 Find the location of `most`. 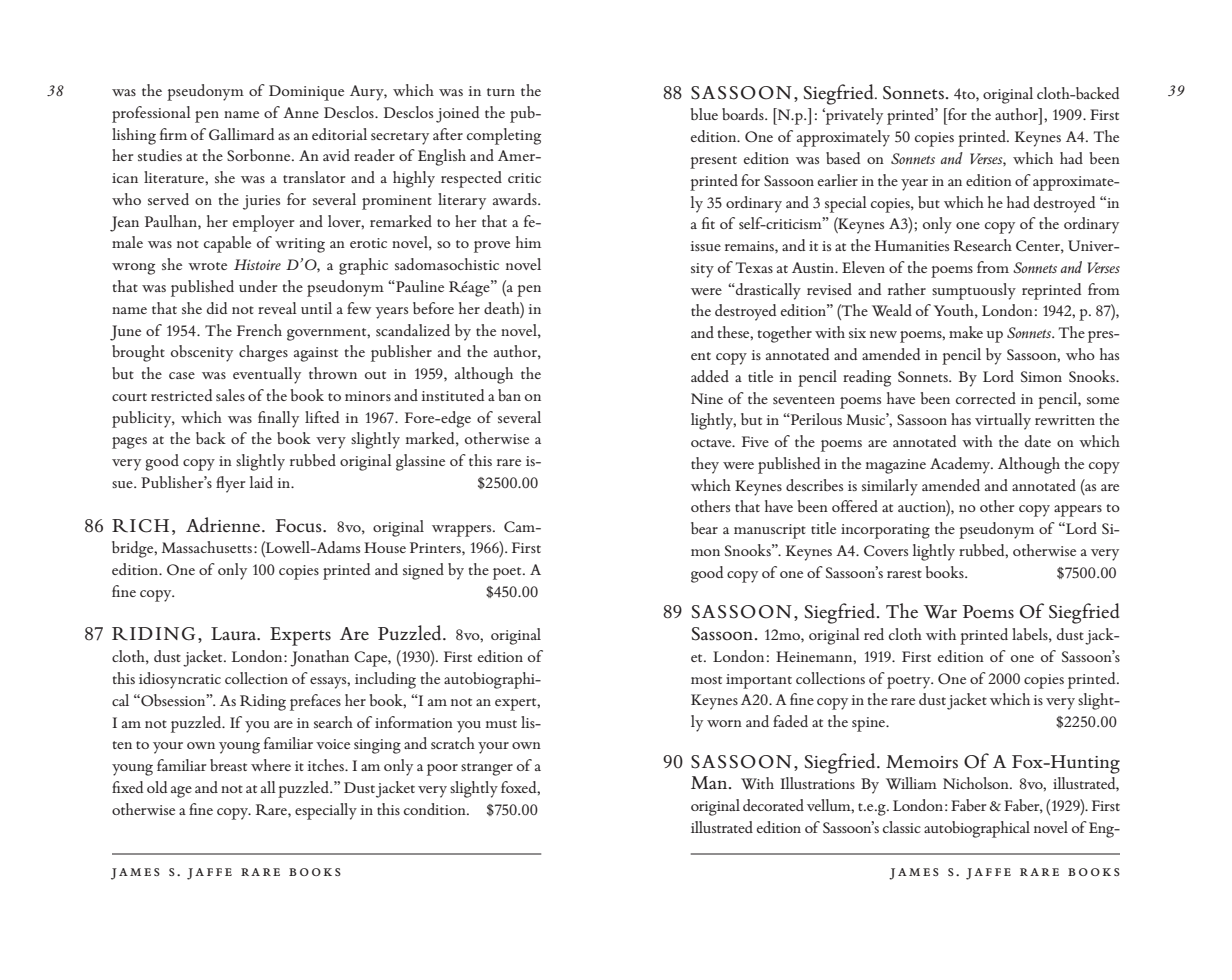

most is located at coordinates (706, 680).
